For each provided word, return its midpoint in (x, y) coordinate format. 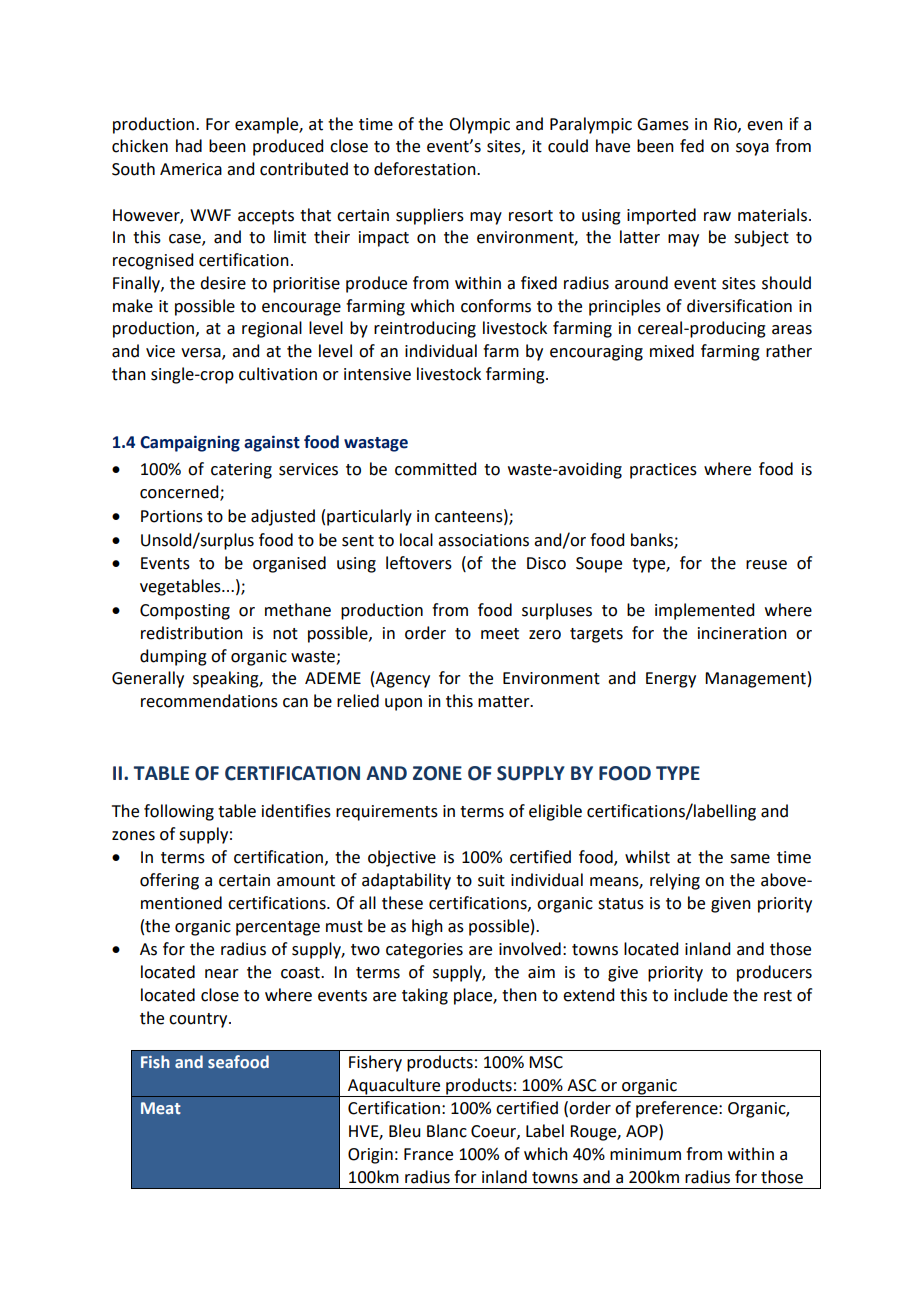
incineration (742, 633)
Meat (161, 1108)
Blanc (447, 1131)
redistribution (192, 633)
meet (500, 634)
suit (491, 880)
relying (675, 881)
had (189, 146)
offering (169, 881)
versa (202, 354)
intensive (377, 374)
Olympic (479, 125)
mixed (672, 351)
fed (692, 146)
